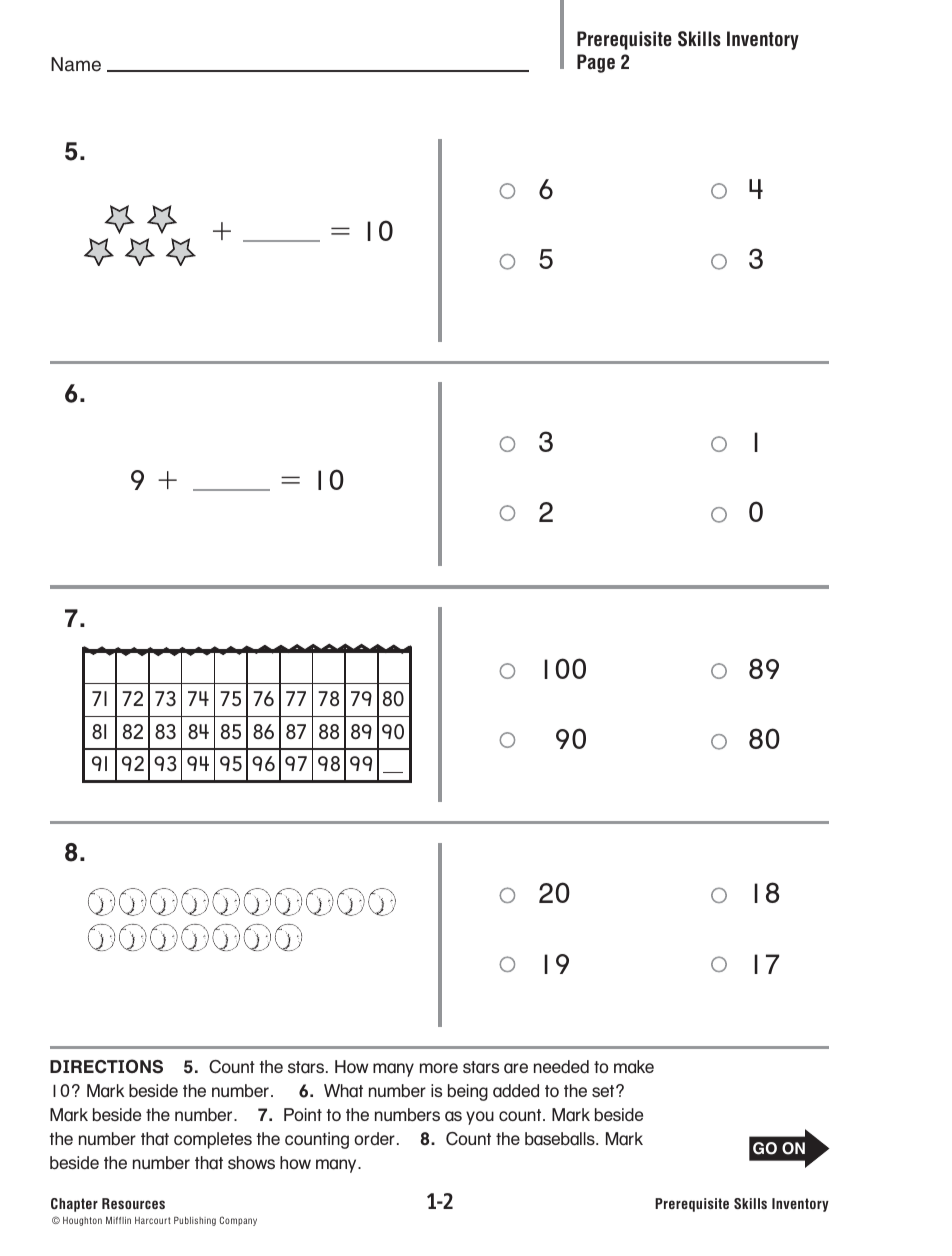 The image size is (952, 1256). I want to click on Name, so click(76, 64).
